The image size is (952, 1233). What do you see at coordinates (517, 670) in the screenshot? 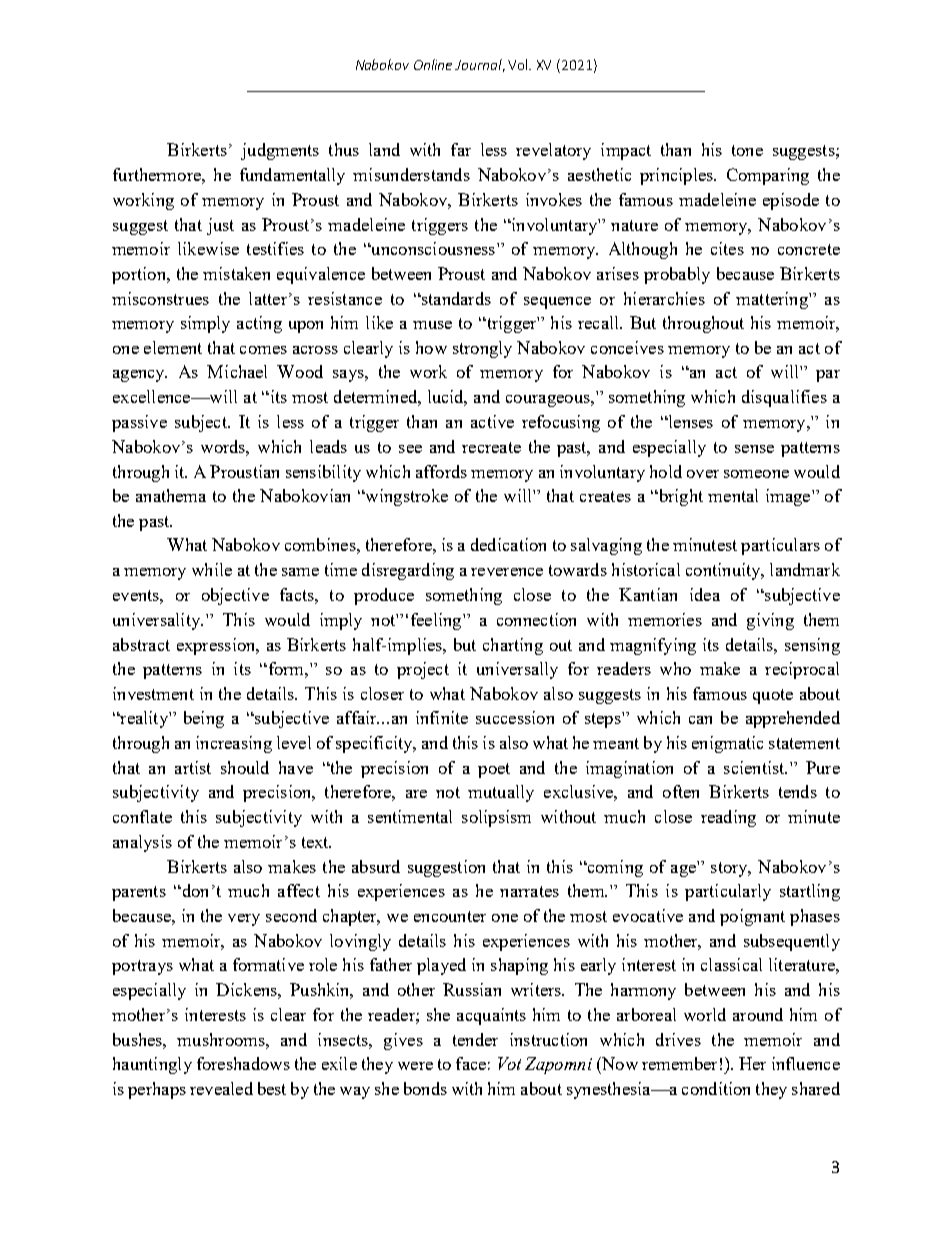
I see `universally` at bounding box center [517, 670].
